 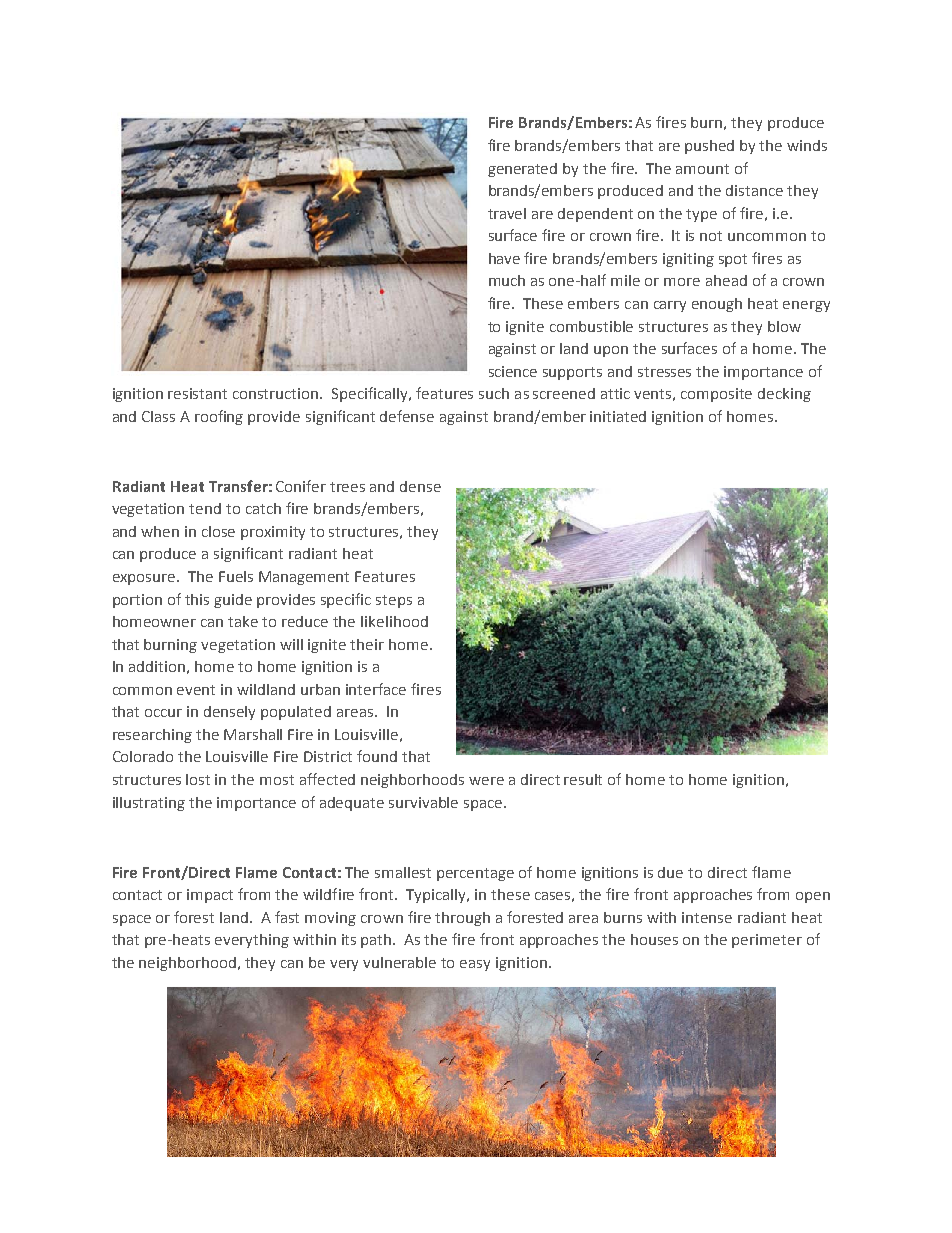 What do you see at coordinates (236, 576) in the screenshot?
I see `Fuels` at bounding box center [236, 576].
